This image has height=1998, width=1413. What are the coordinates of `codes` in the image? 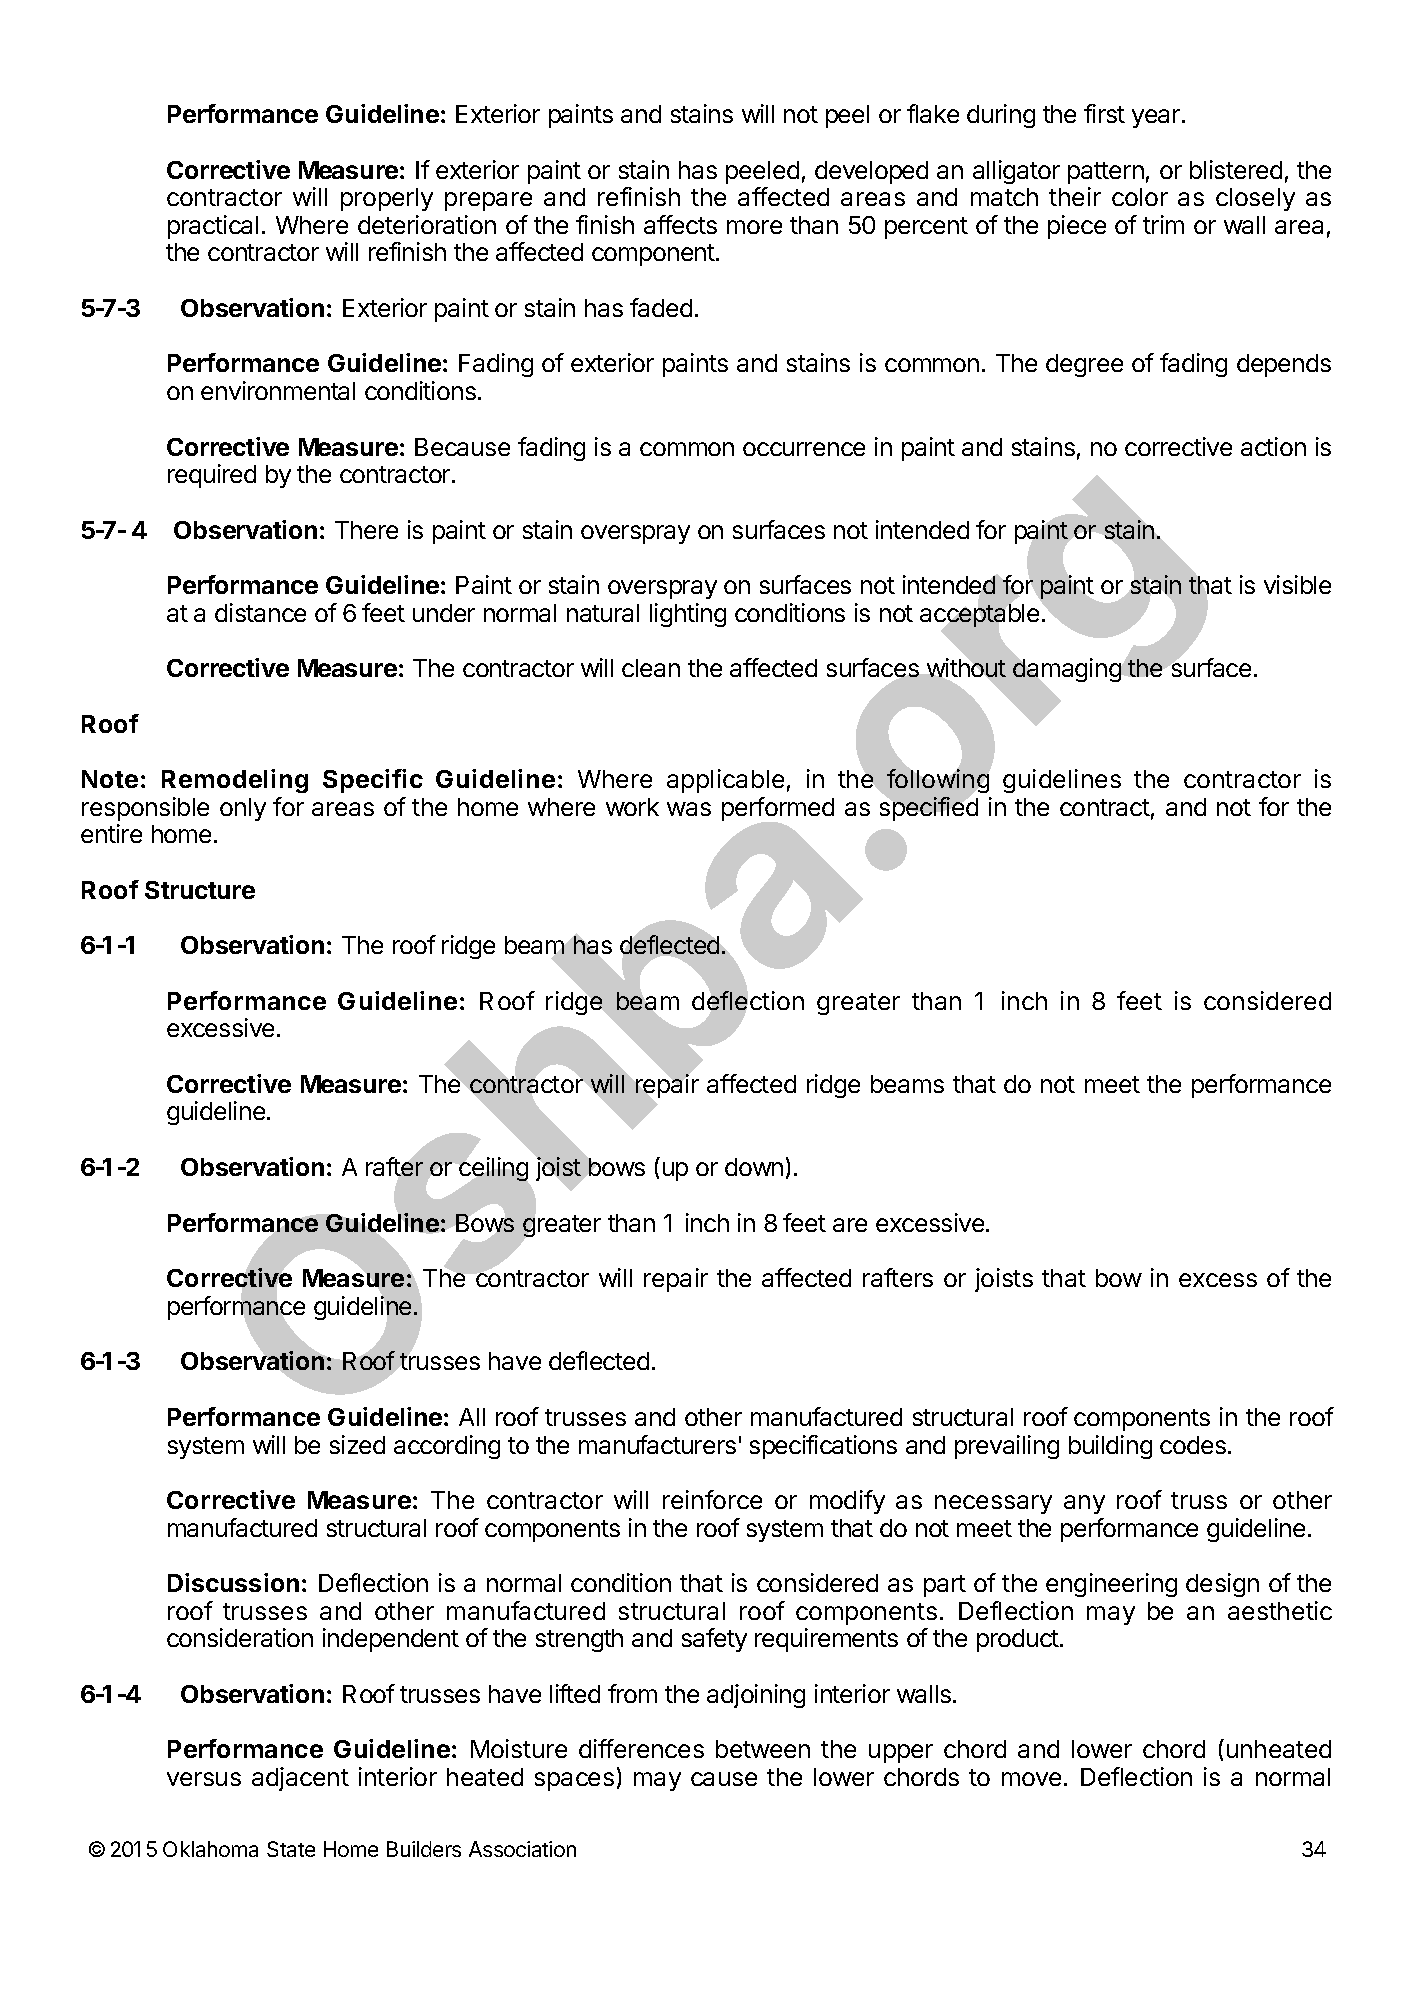 It's located at (1193, 1445).
